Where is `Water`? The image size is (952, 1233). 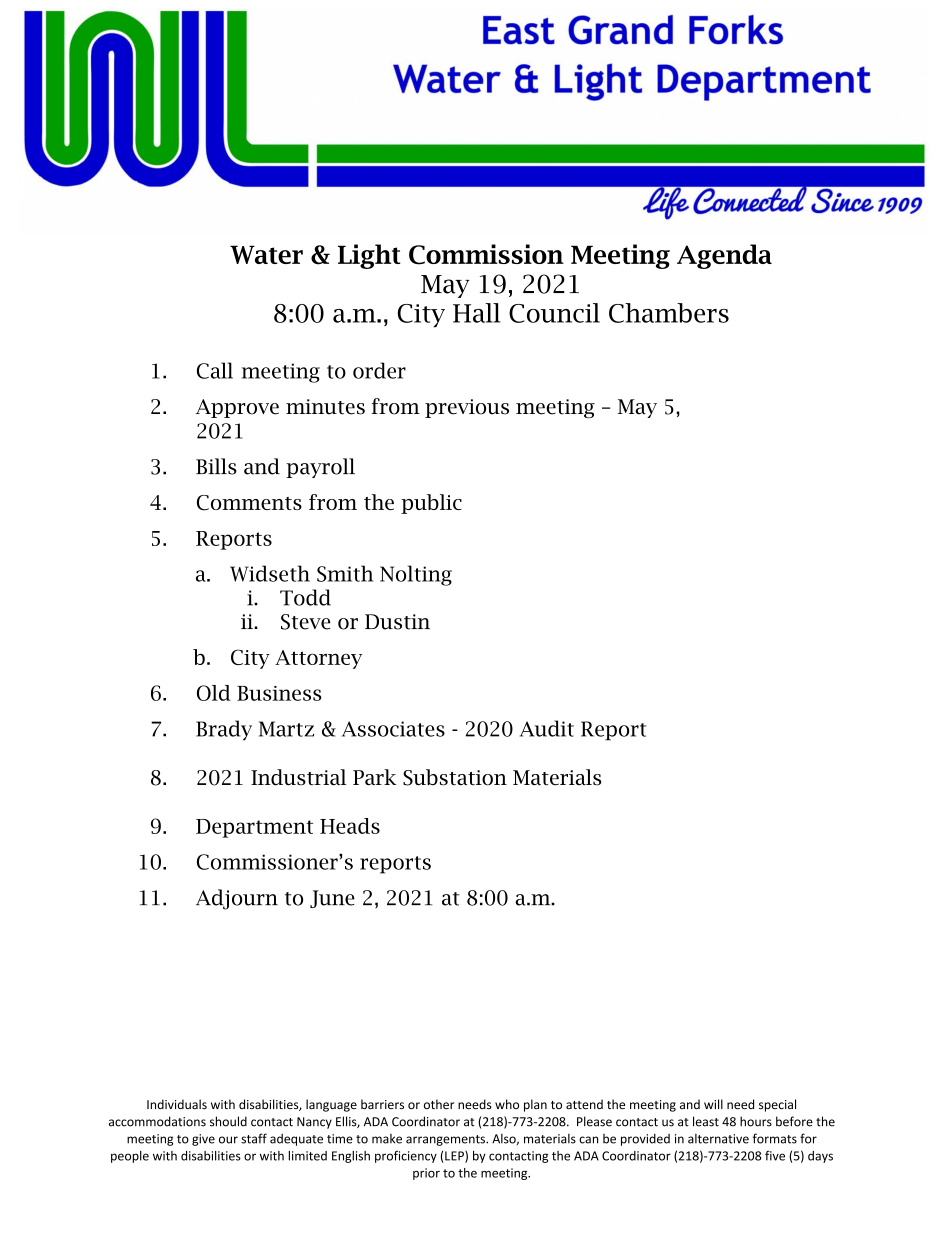
Water is located at coordinates (266, 254).
